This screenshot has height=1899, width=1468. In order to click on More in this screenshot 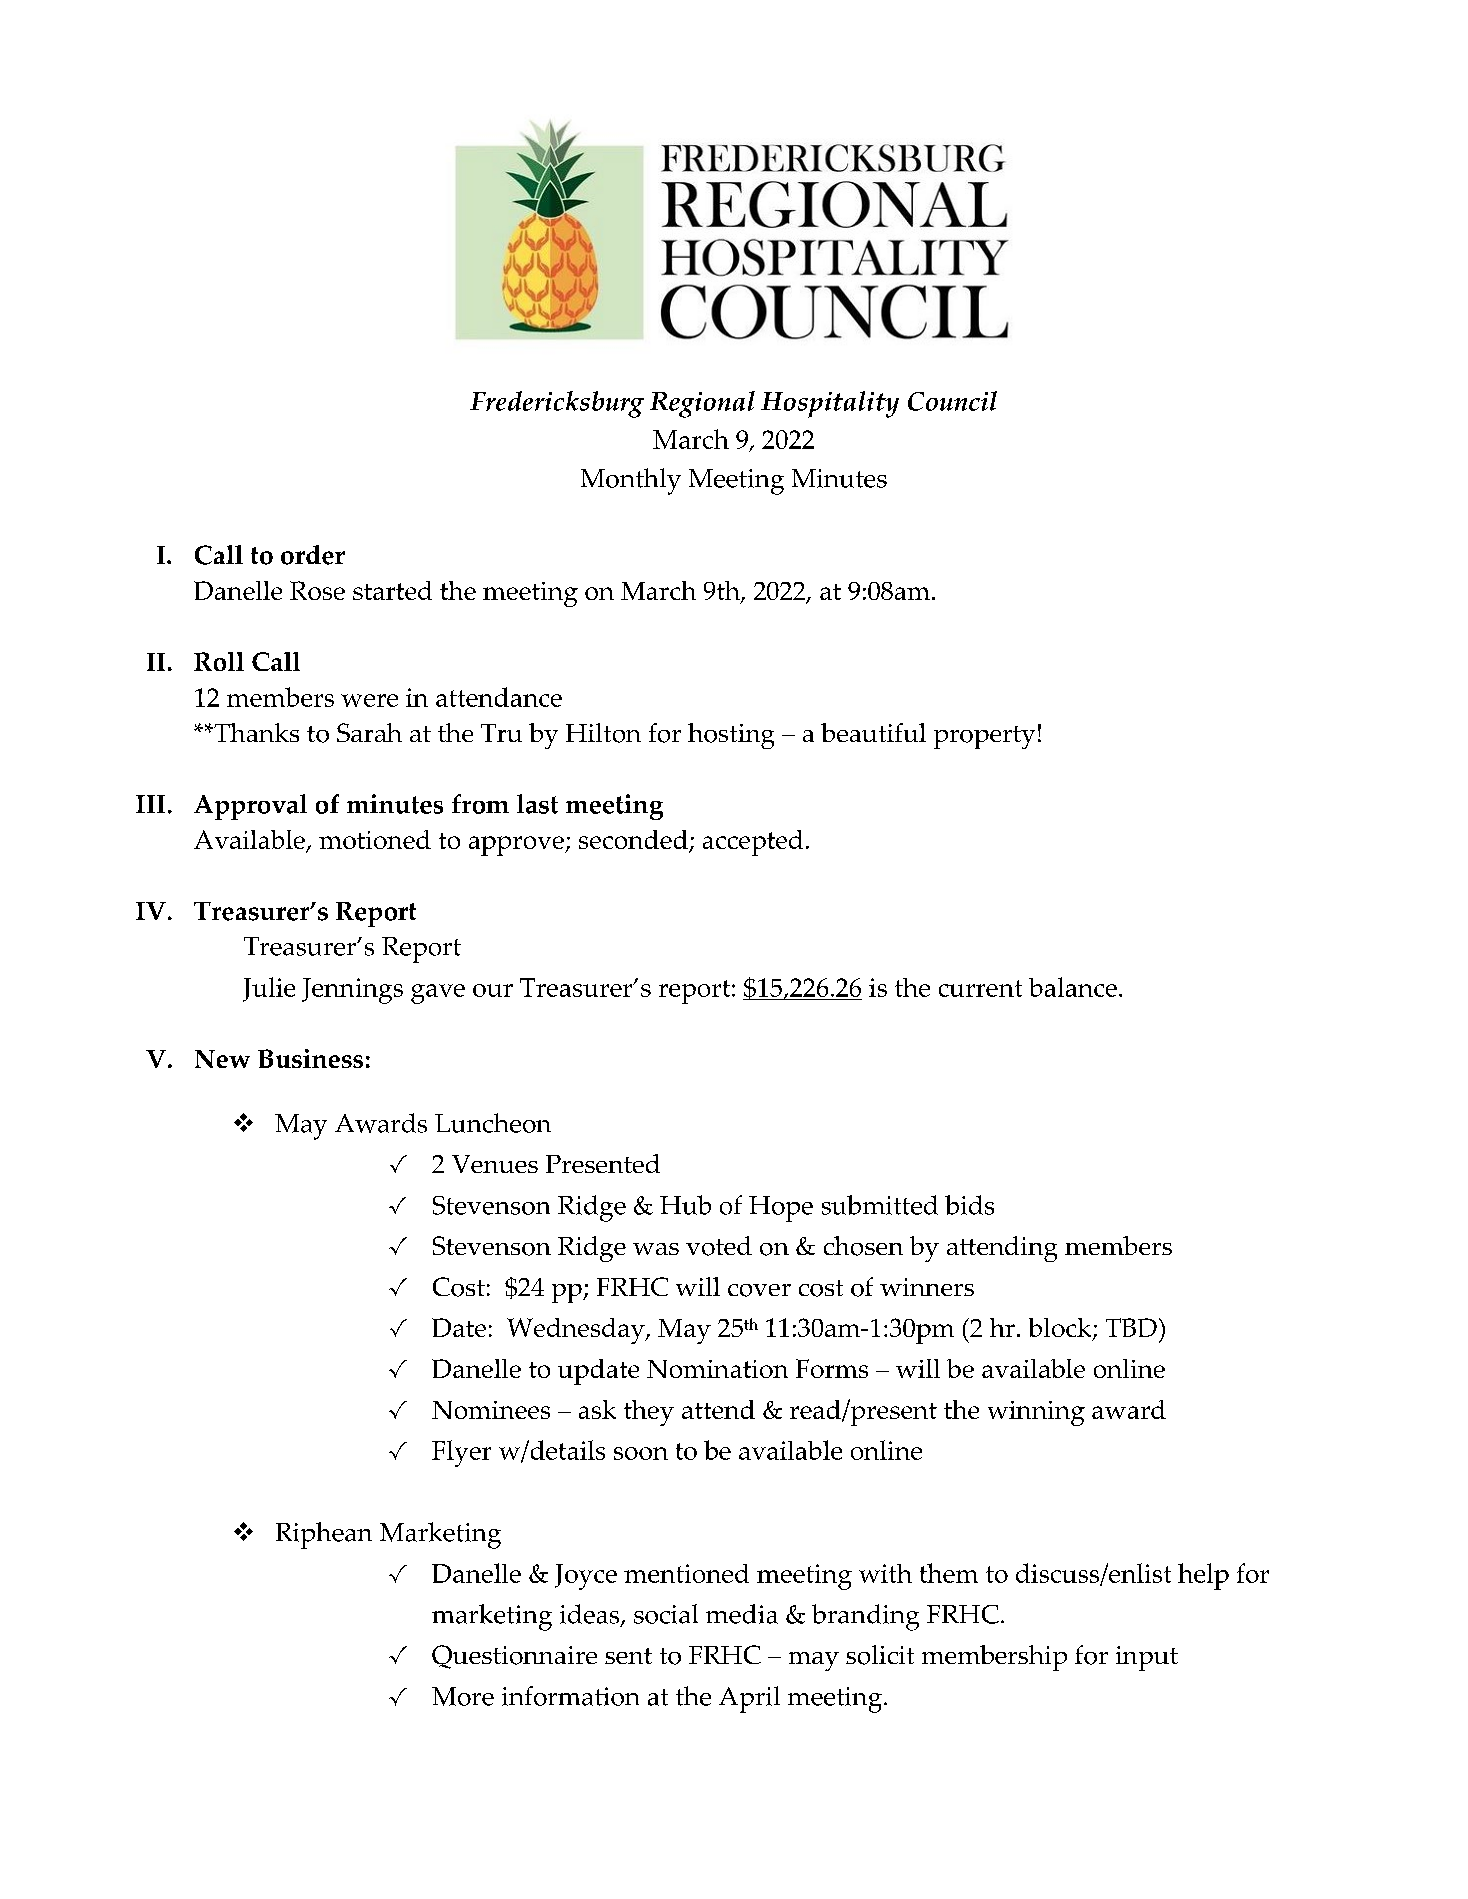, I will do `click(463, 1696)`.
